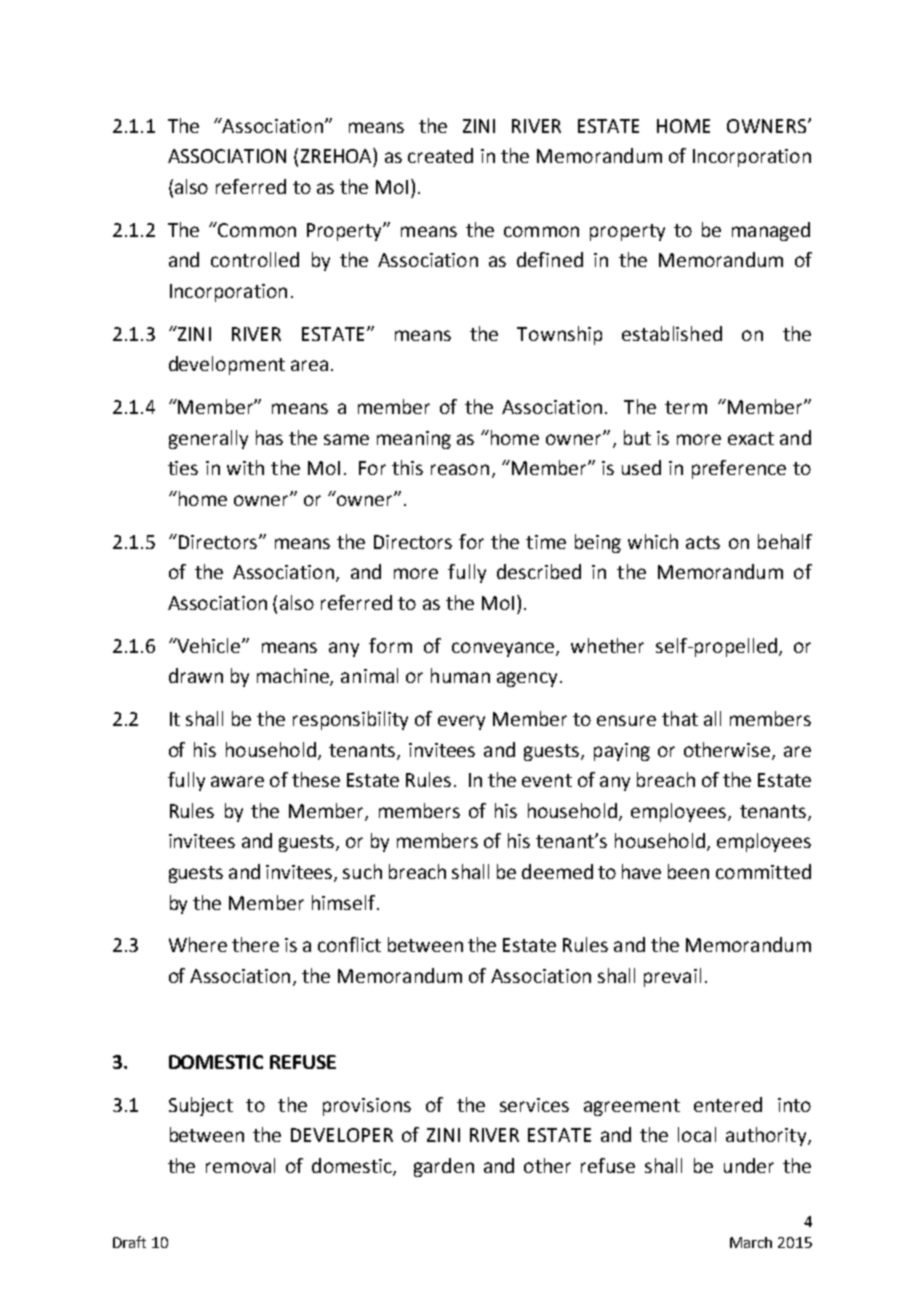  Describe the element at coordinates (255, 259) in the document. I see `controlled` at that location.
